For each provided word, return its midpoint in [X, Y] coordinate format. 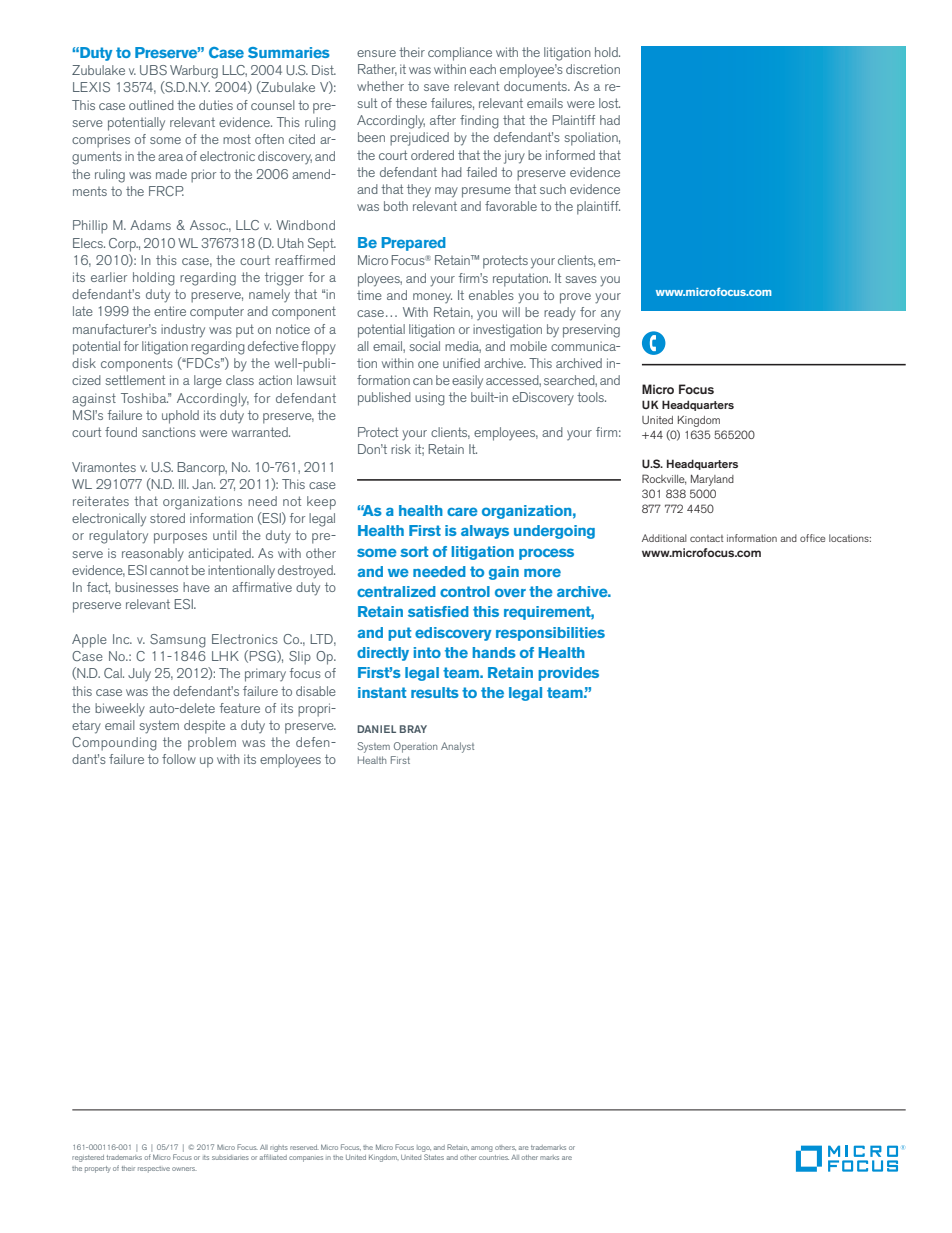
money [432, 298]
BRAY [413, 729]
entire [170, 311]
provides [568, 674]
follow [179, 759]
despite [204, 727]
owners [184, 1169]
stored [167, 518]
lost [609, 103]
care [462, 511]
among [482, 1149]
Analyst [457, 747]
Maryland [712, 480]
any [611, 315]
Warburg [194, 72]
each [483, 69]
